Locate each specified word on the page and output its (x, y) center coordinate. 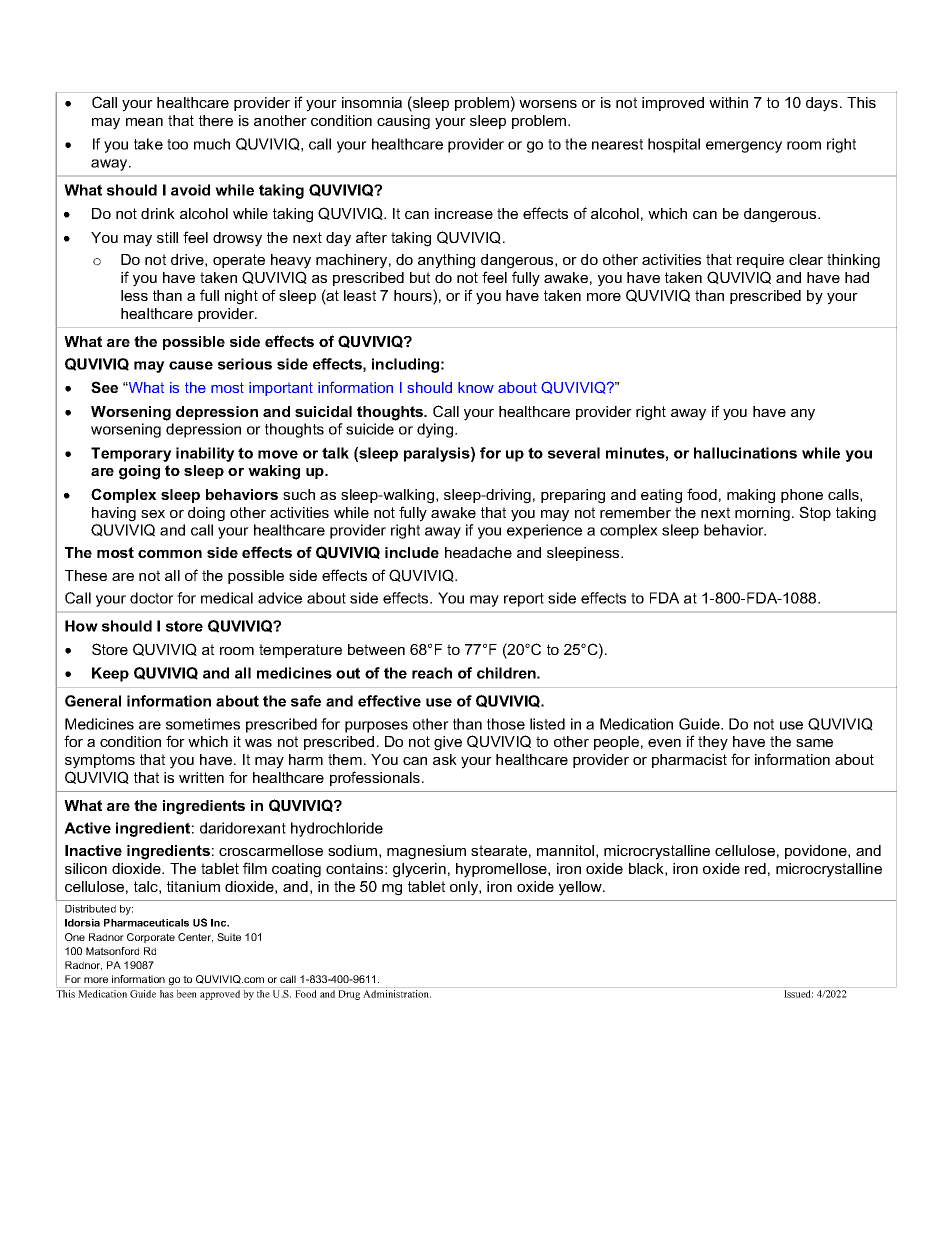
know (476, 387)
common (170, 554)
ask (445, 759)
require (760, 261)
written (201, 777)
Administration (397, 994)
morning (762, 514)
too (177, 144)
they (713, 743)
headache (478, 552)
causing (403, 122)
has (167, 994)
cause (191, 365)
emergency (744, 147)
